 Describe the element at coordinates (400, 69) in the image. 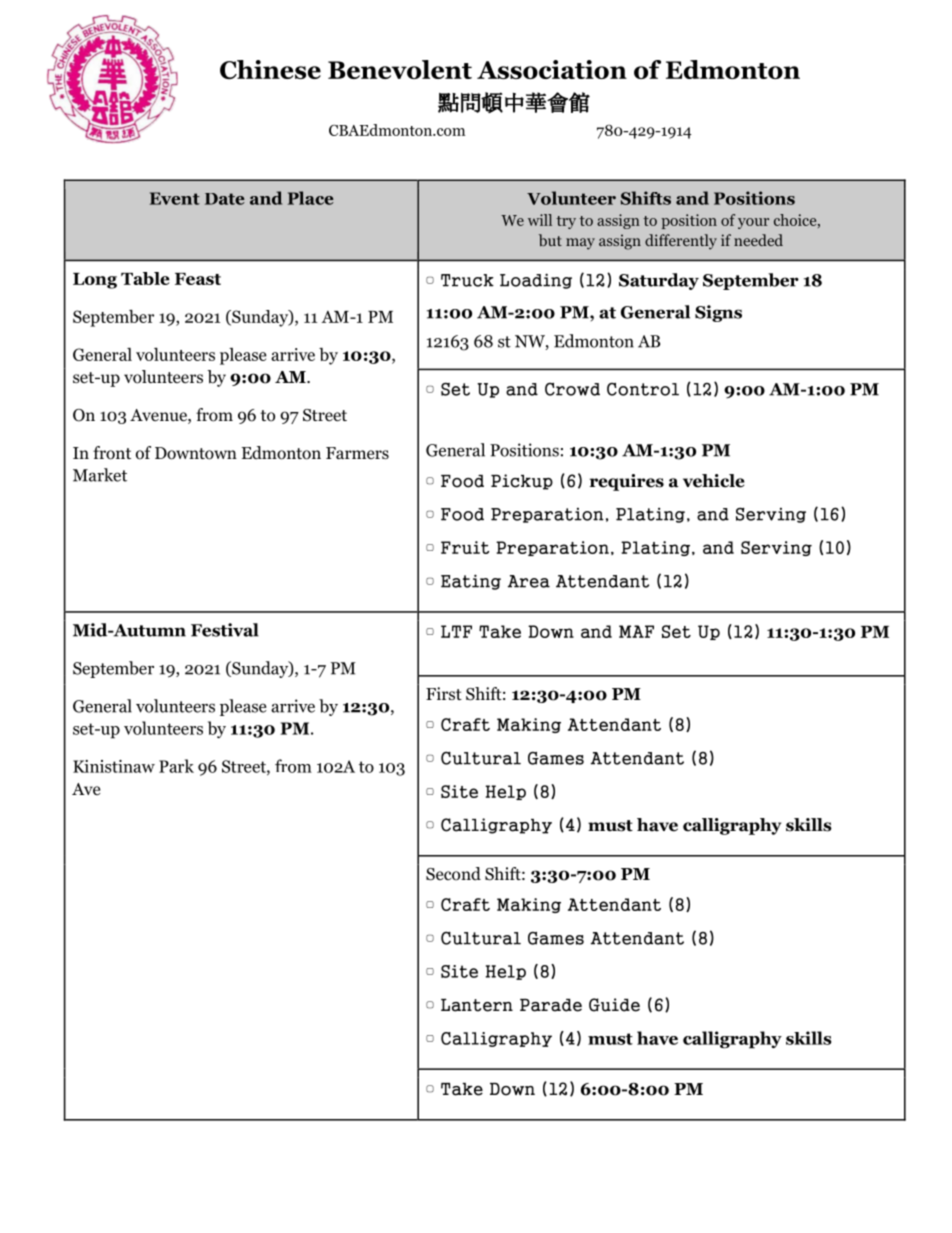

I see `Benevolent` at that location.
